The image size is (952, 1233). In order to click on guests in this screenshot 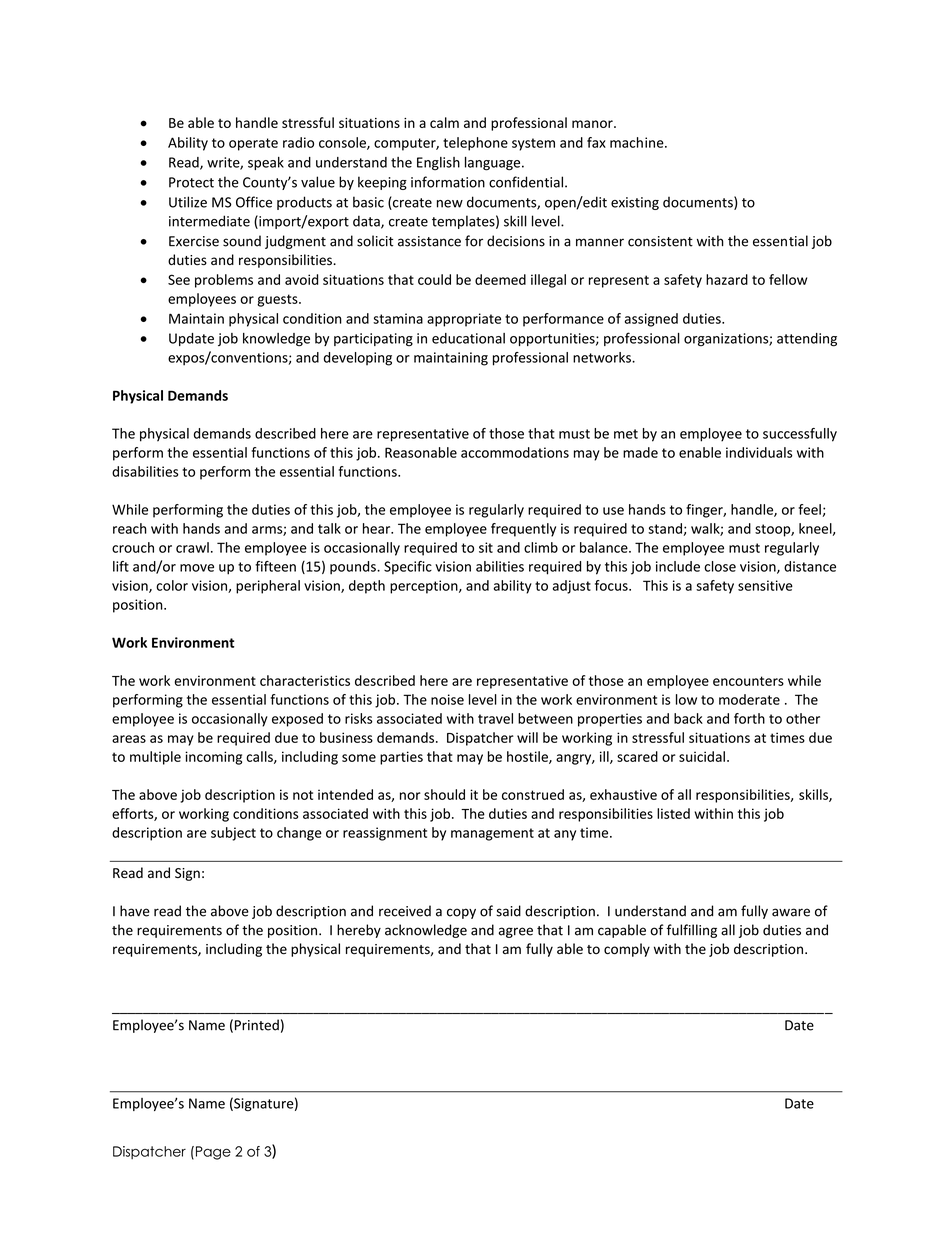, I will do `click(278, 300)`.
